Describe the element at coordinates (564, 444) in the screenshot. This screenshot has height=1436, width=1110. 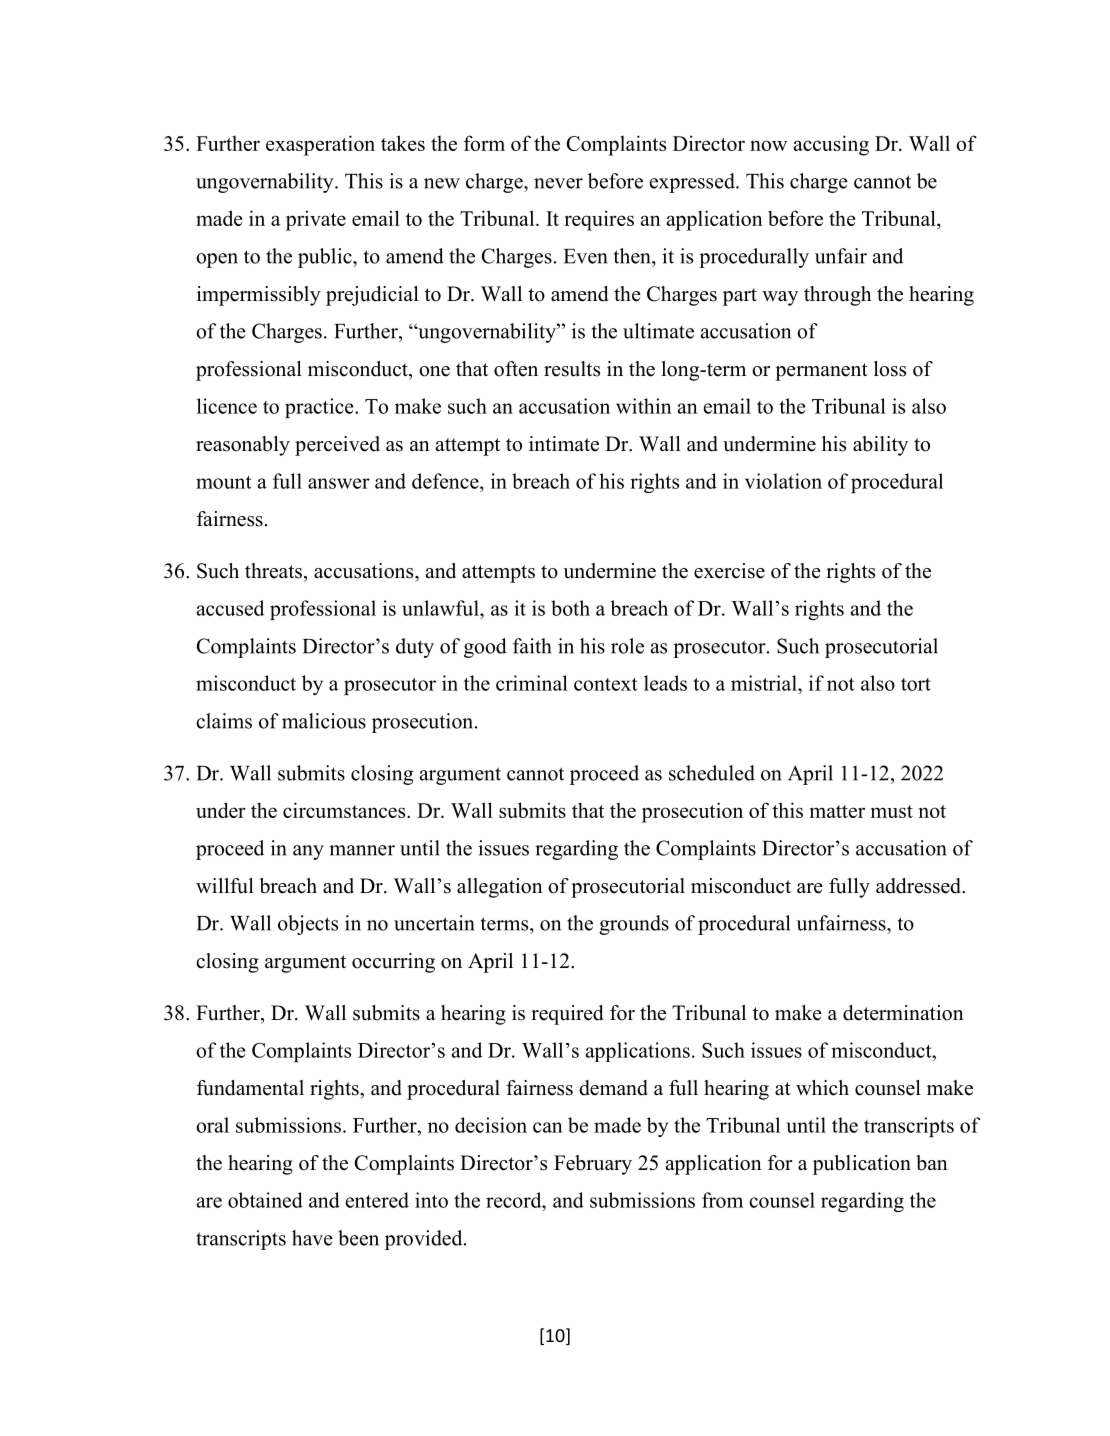
I see `intimate` at that location.
